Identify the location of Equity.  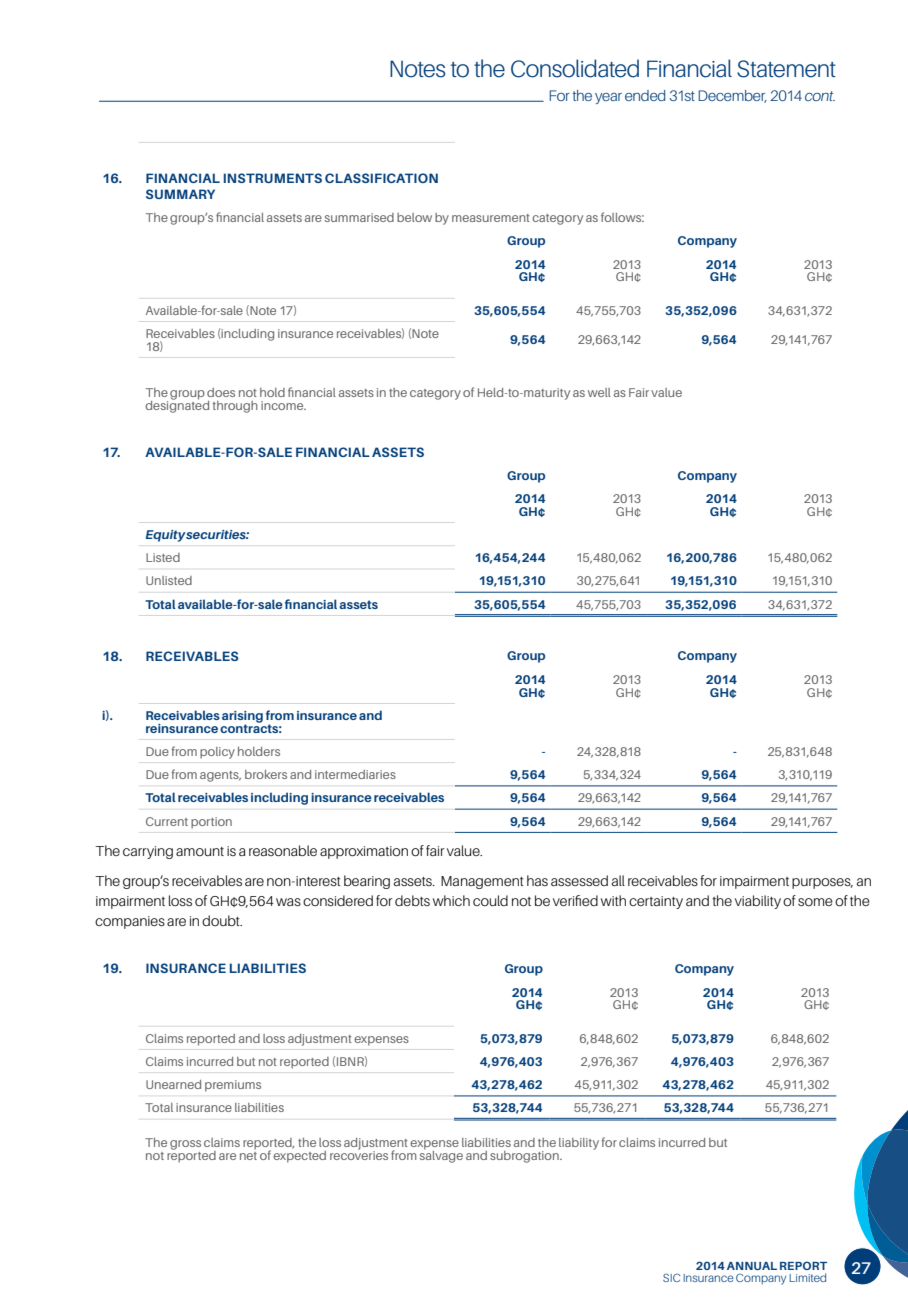
(166, 536).
